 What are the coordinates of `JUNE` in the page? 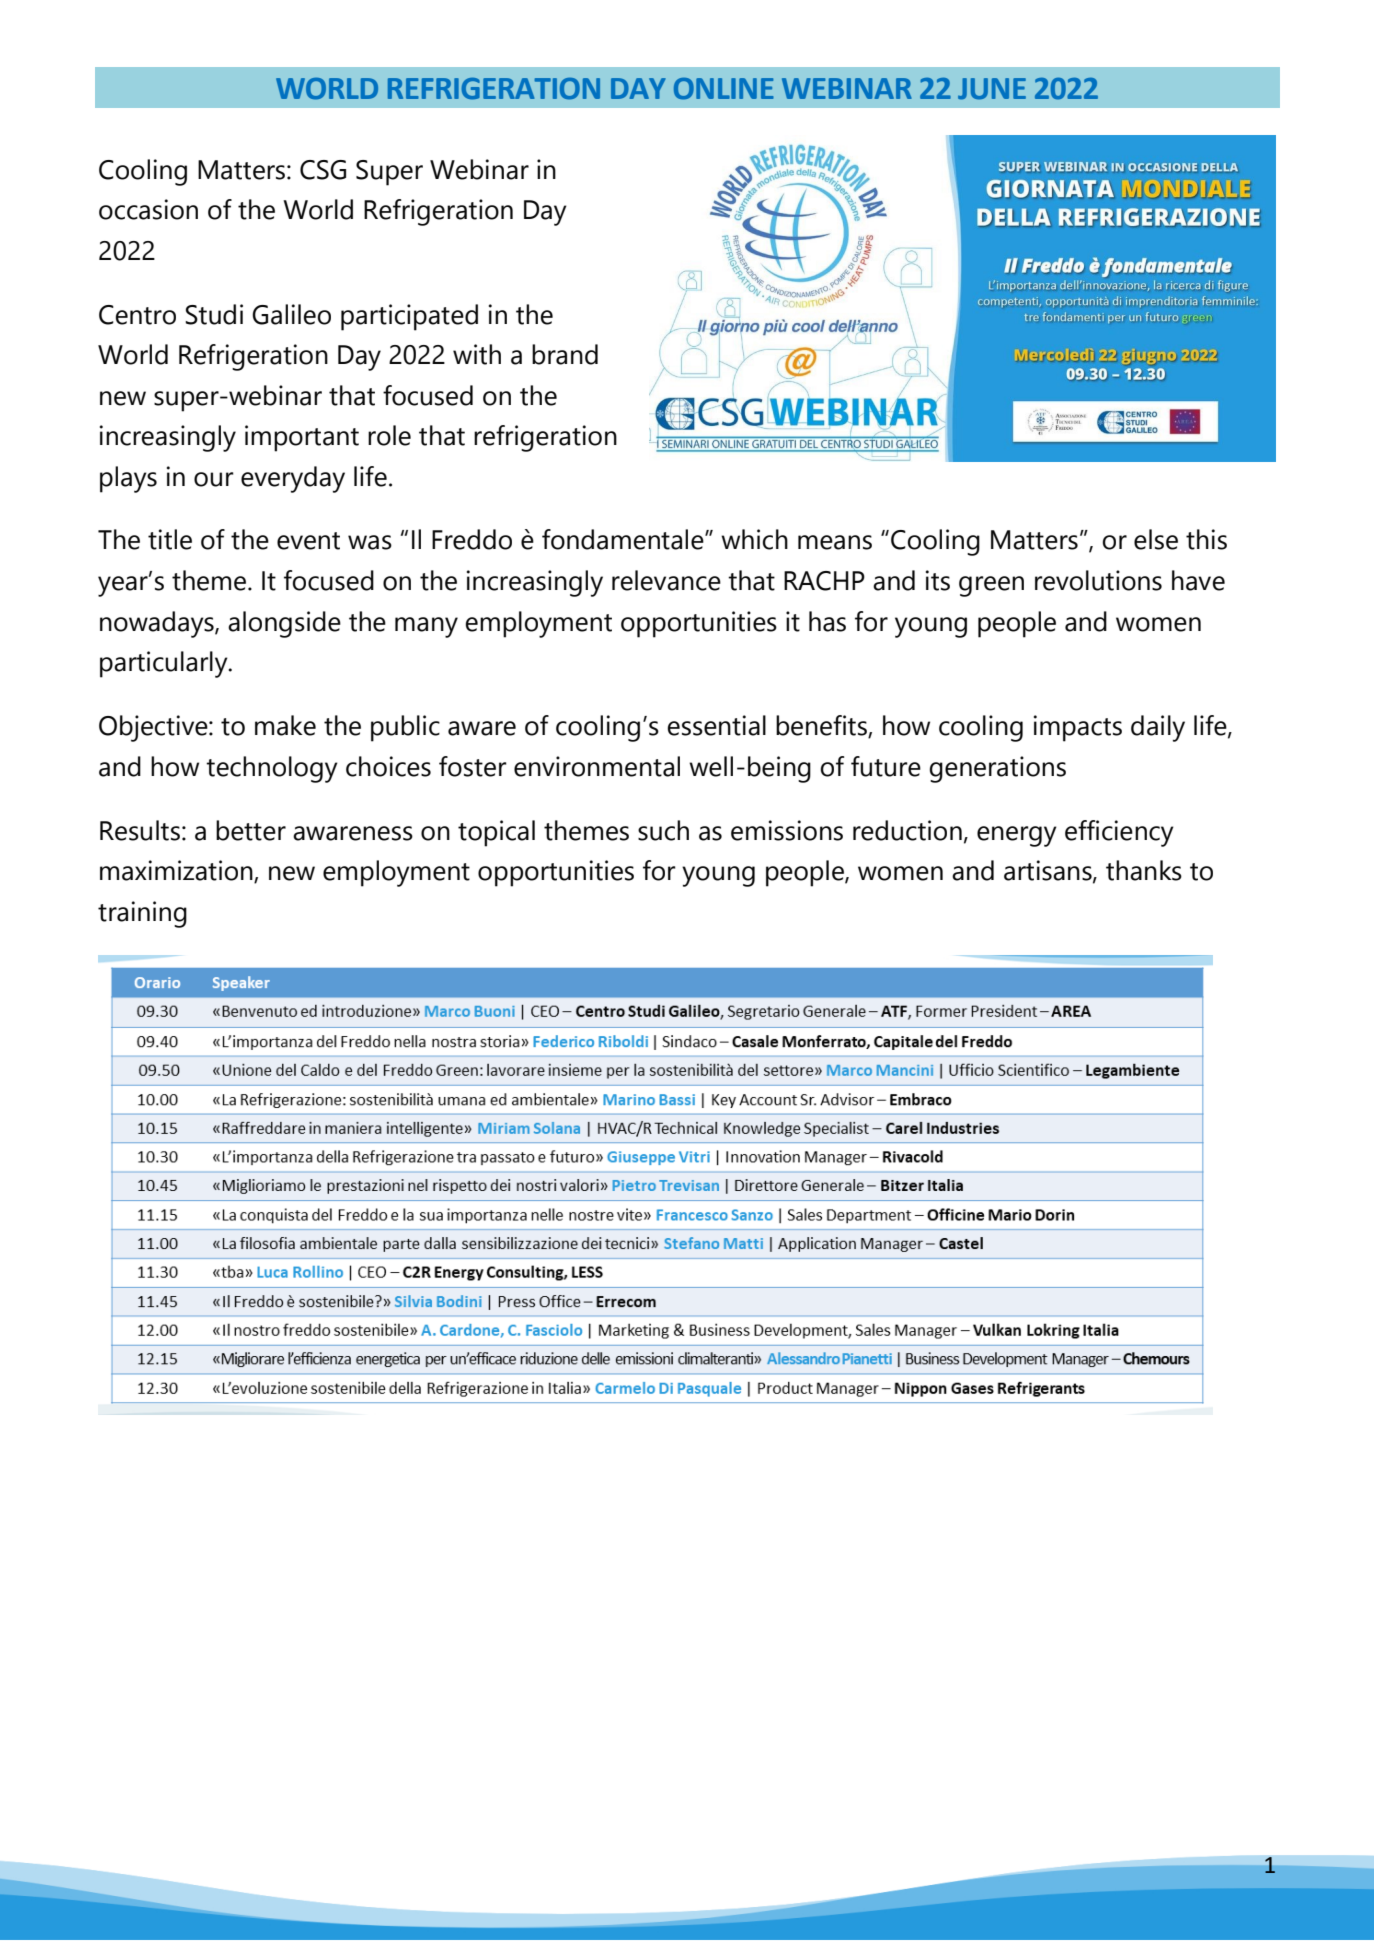 It's located at (992, 89).
